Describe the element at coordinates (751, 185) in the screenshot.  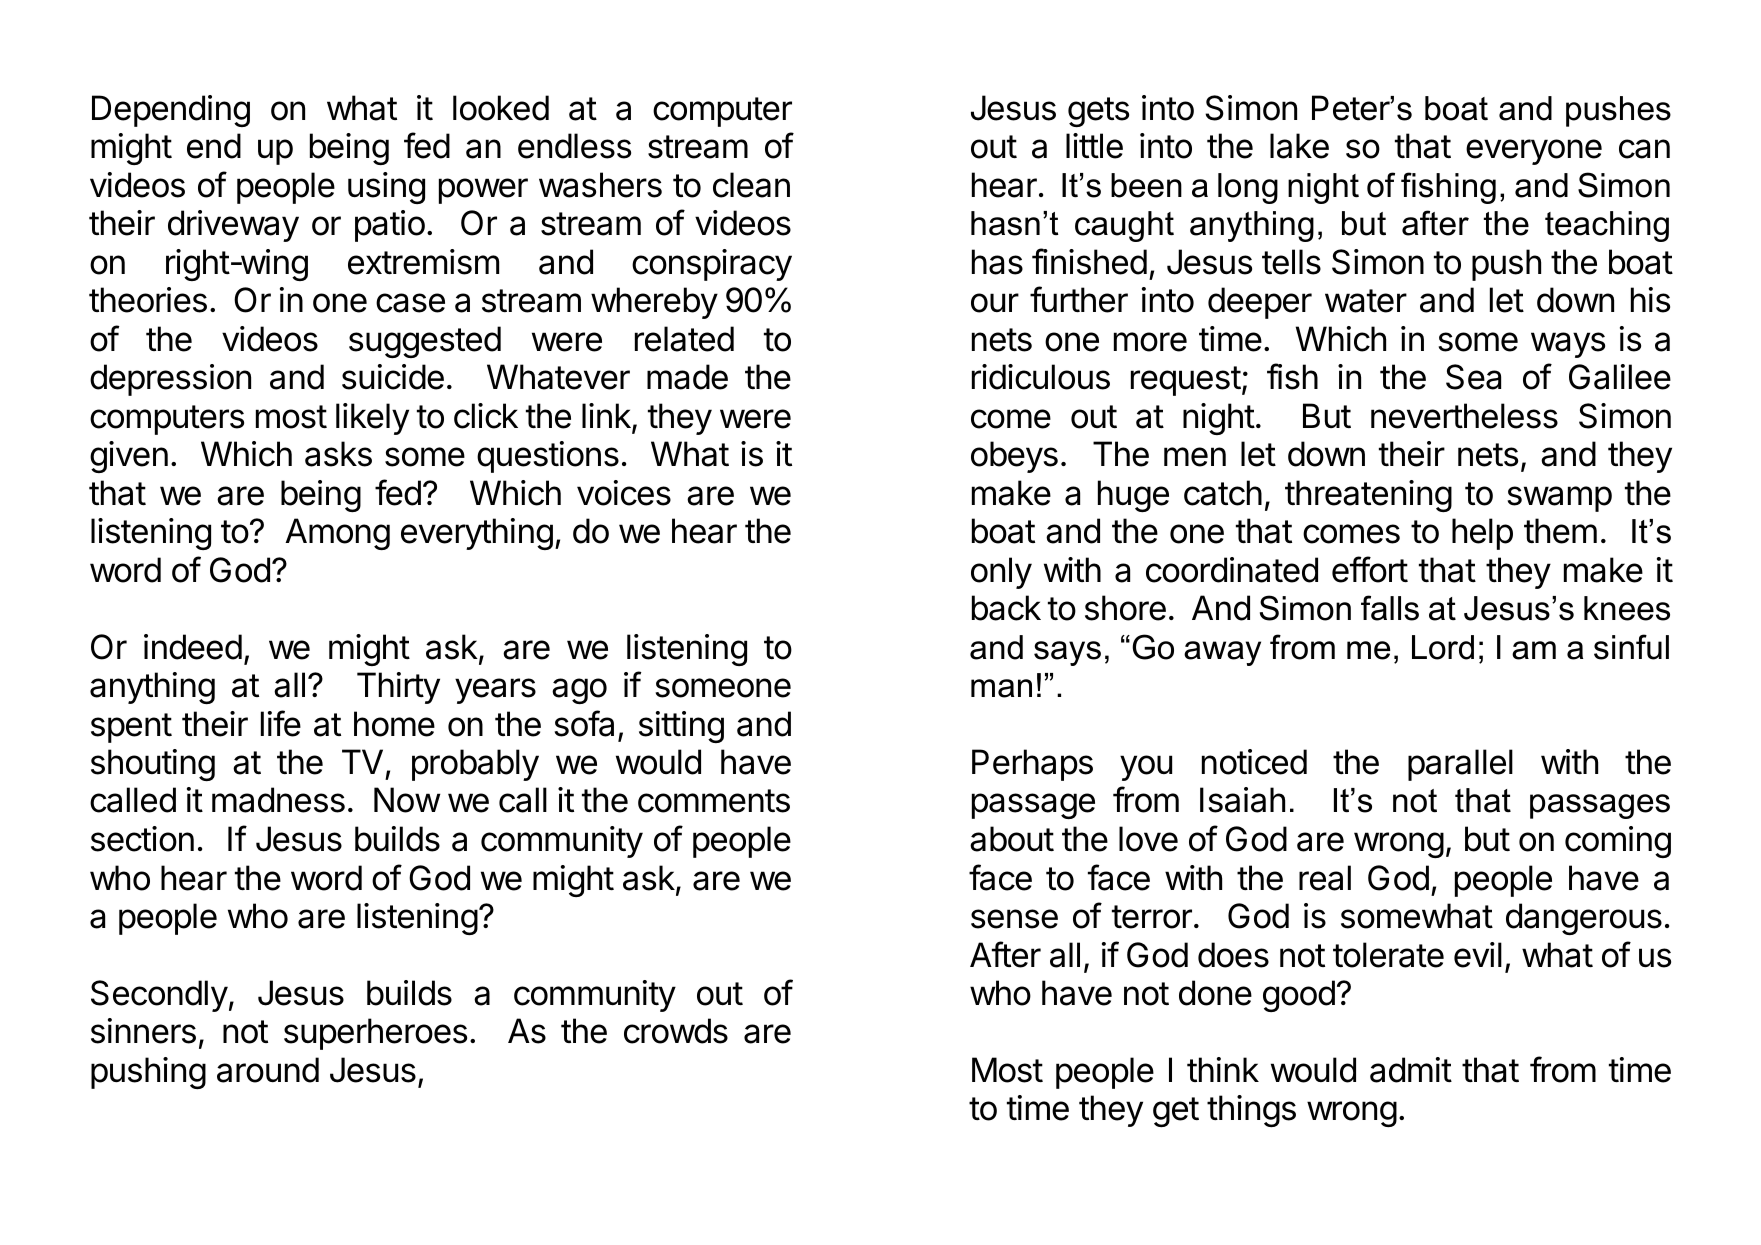
I see `clean` at that location.
